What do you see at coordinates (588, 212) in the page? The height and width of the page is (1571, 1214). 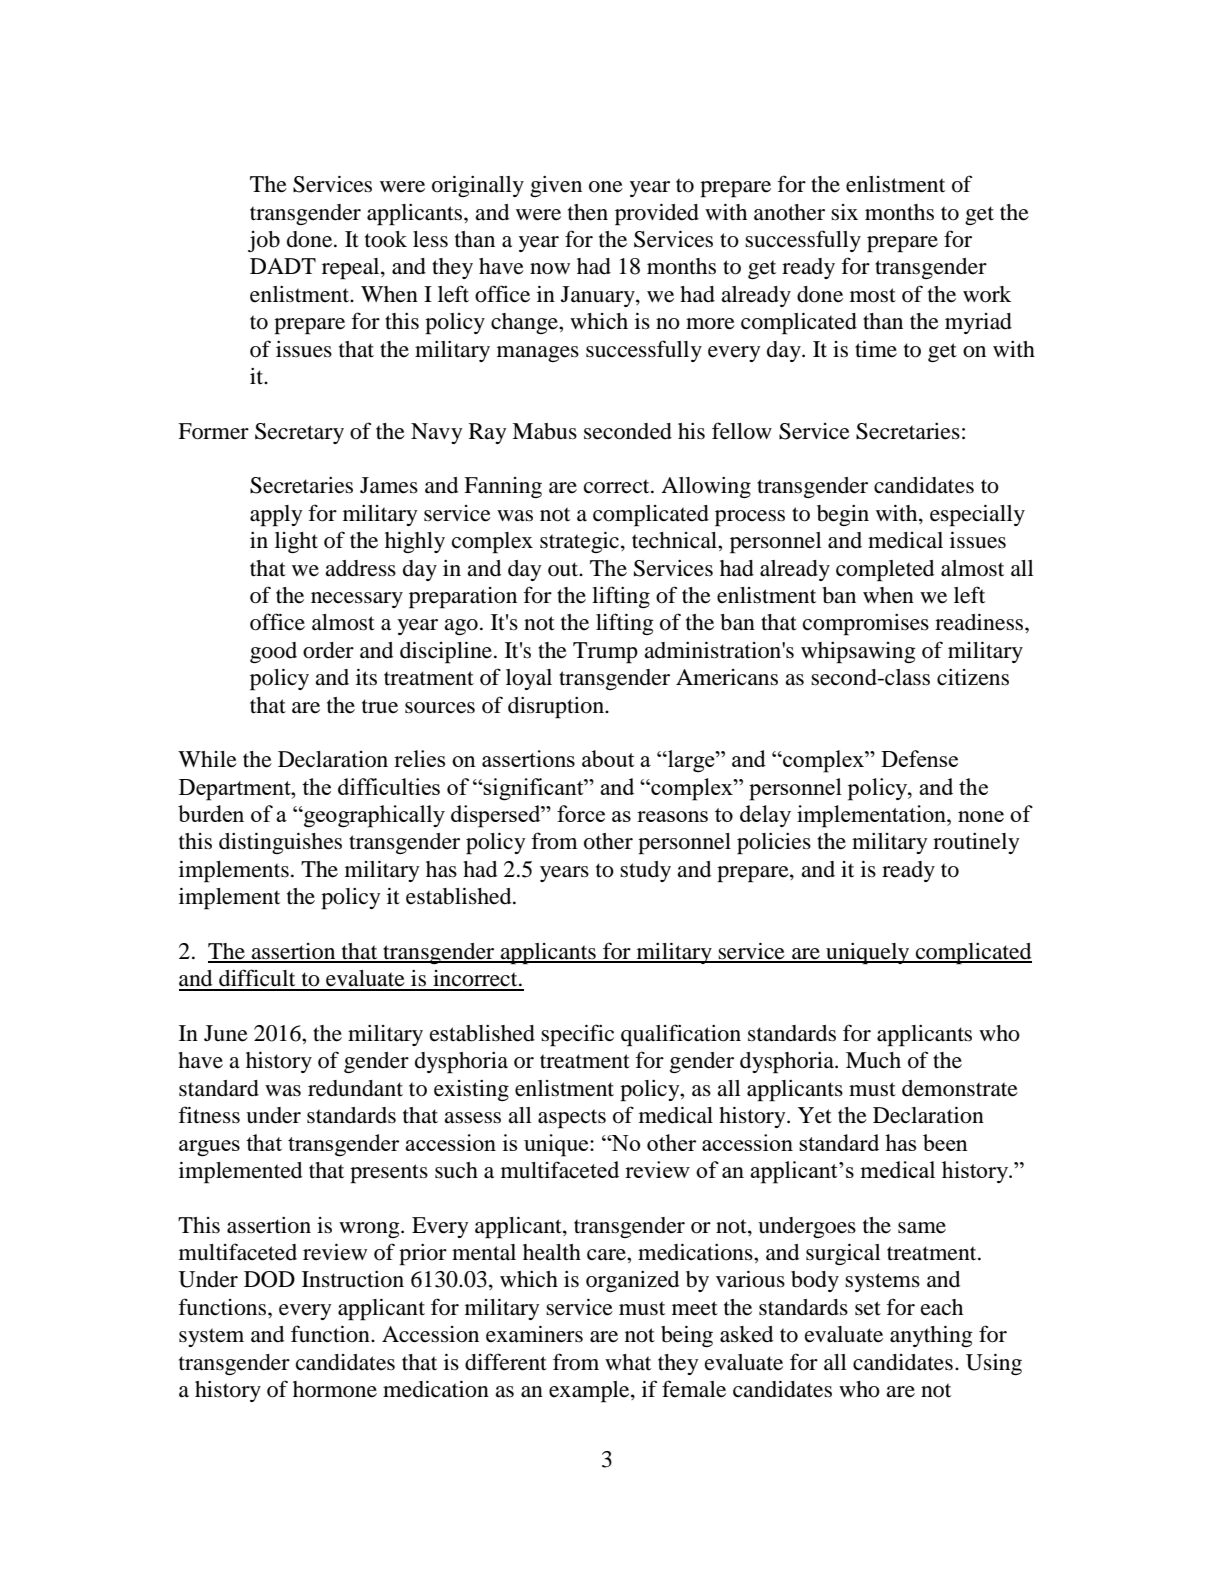 I see `then` at bounding box center [588, 212].
